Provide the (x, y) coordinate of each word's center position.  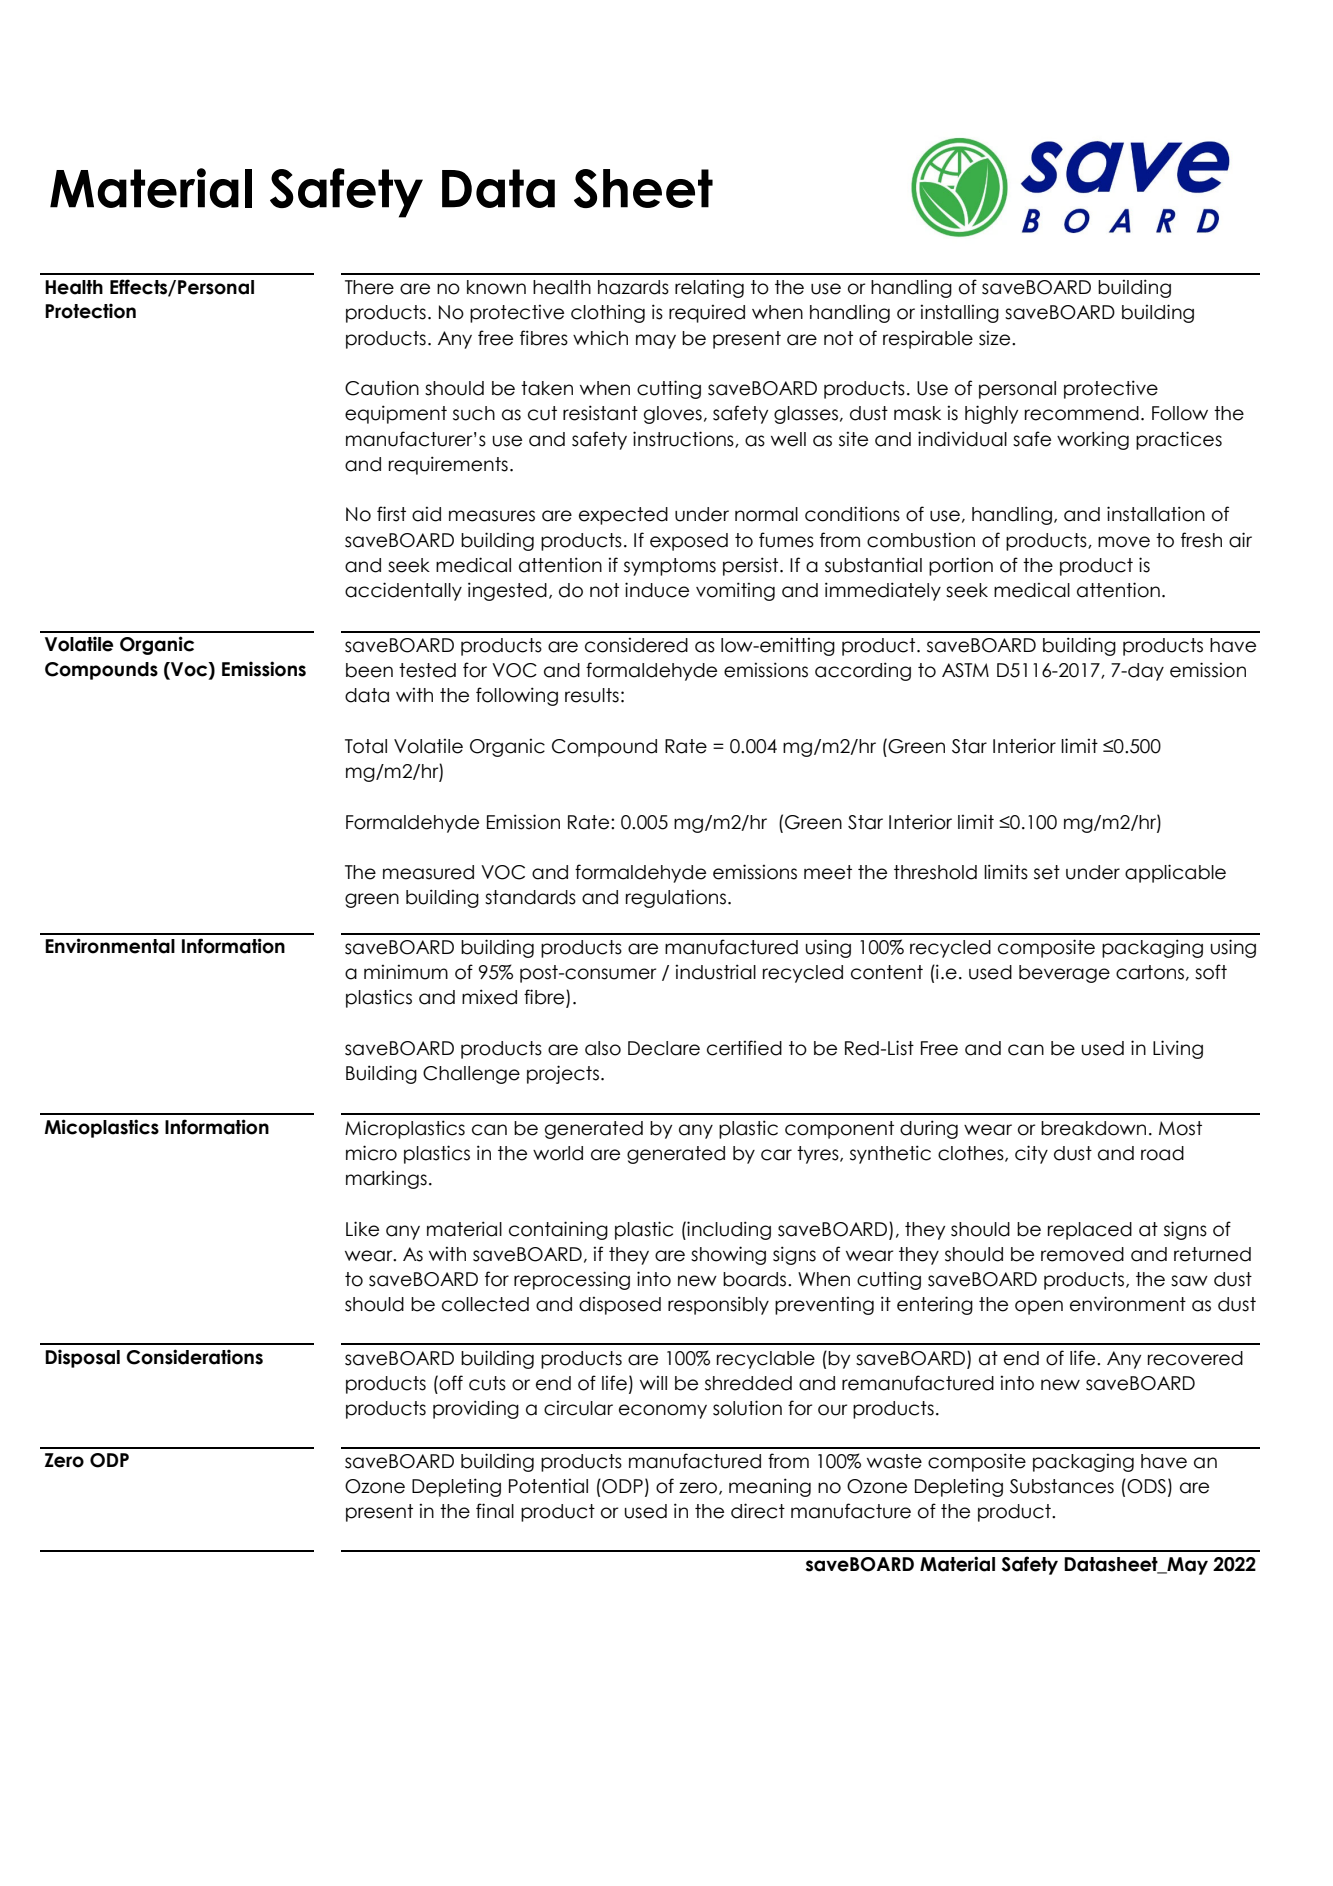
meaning (770, 1487)
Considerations (194, 1357)
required (707, 313)
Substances (1062, 1486)
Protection (90, 311)
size (996, 338)
